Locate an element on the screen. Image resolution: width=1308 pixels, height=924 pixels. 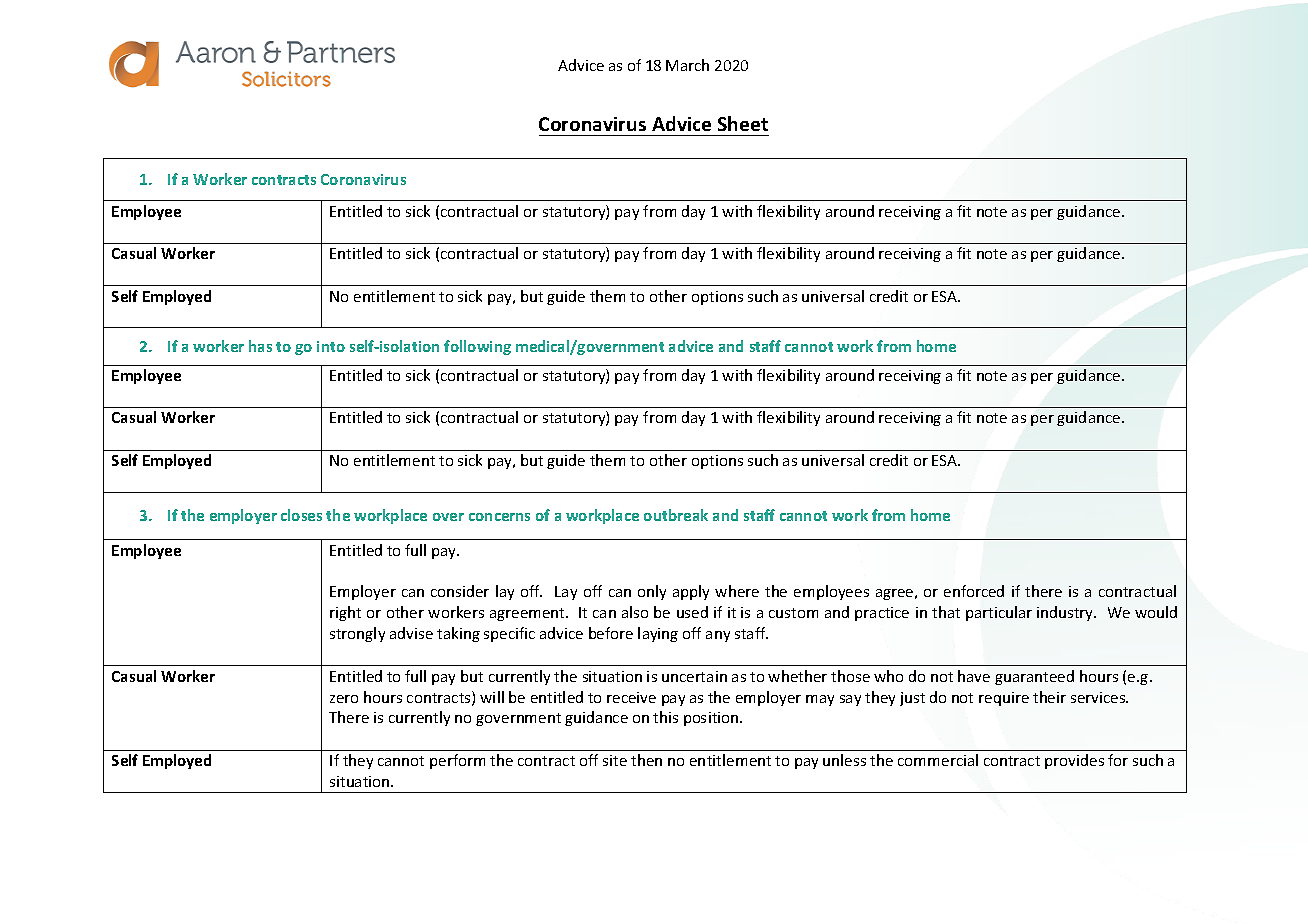
where is located at coordinates (737, 591).
